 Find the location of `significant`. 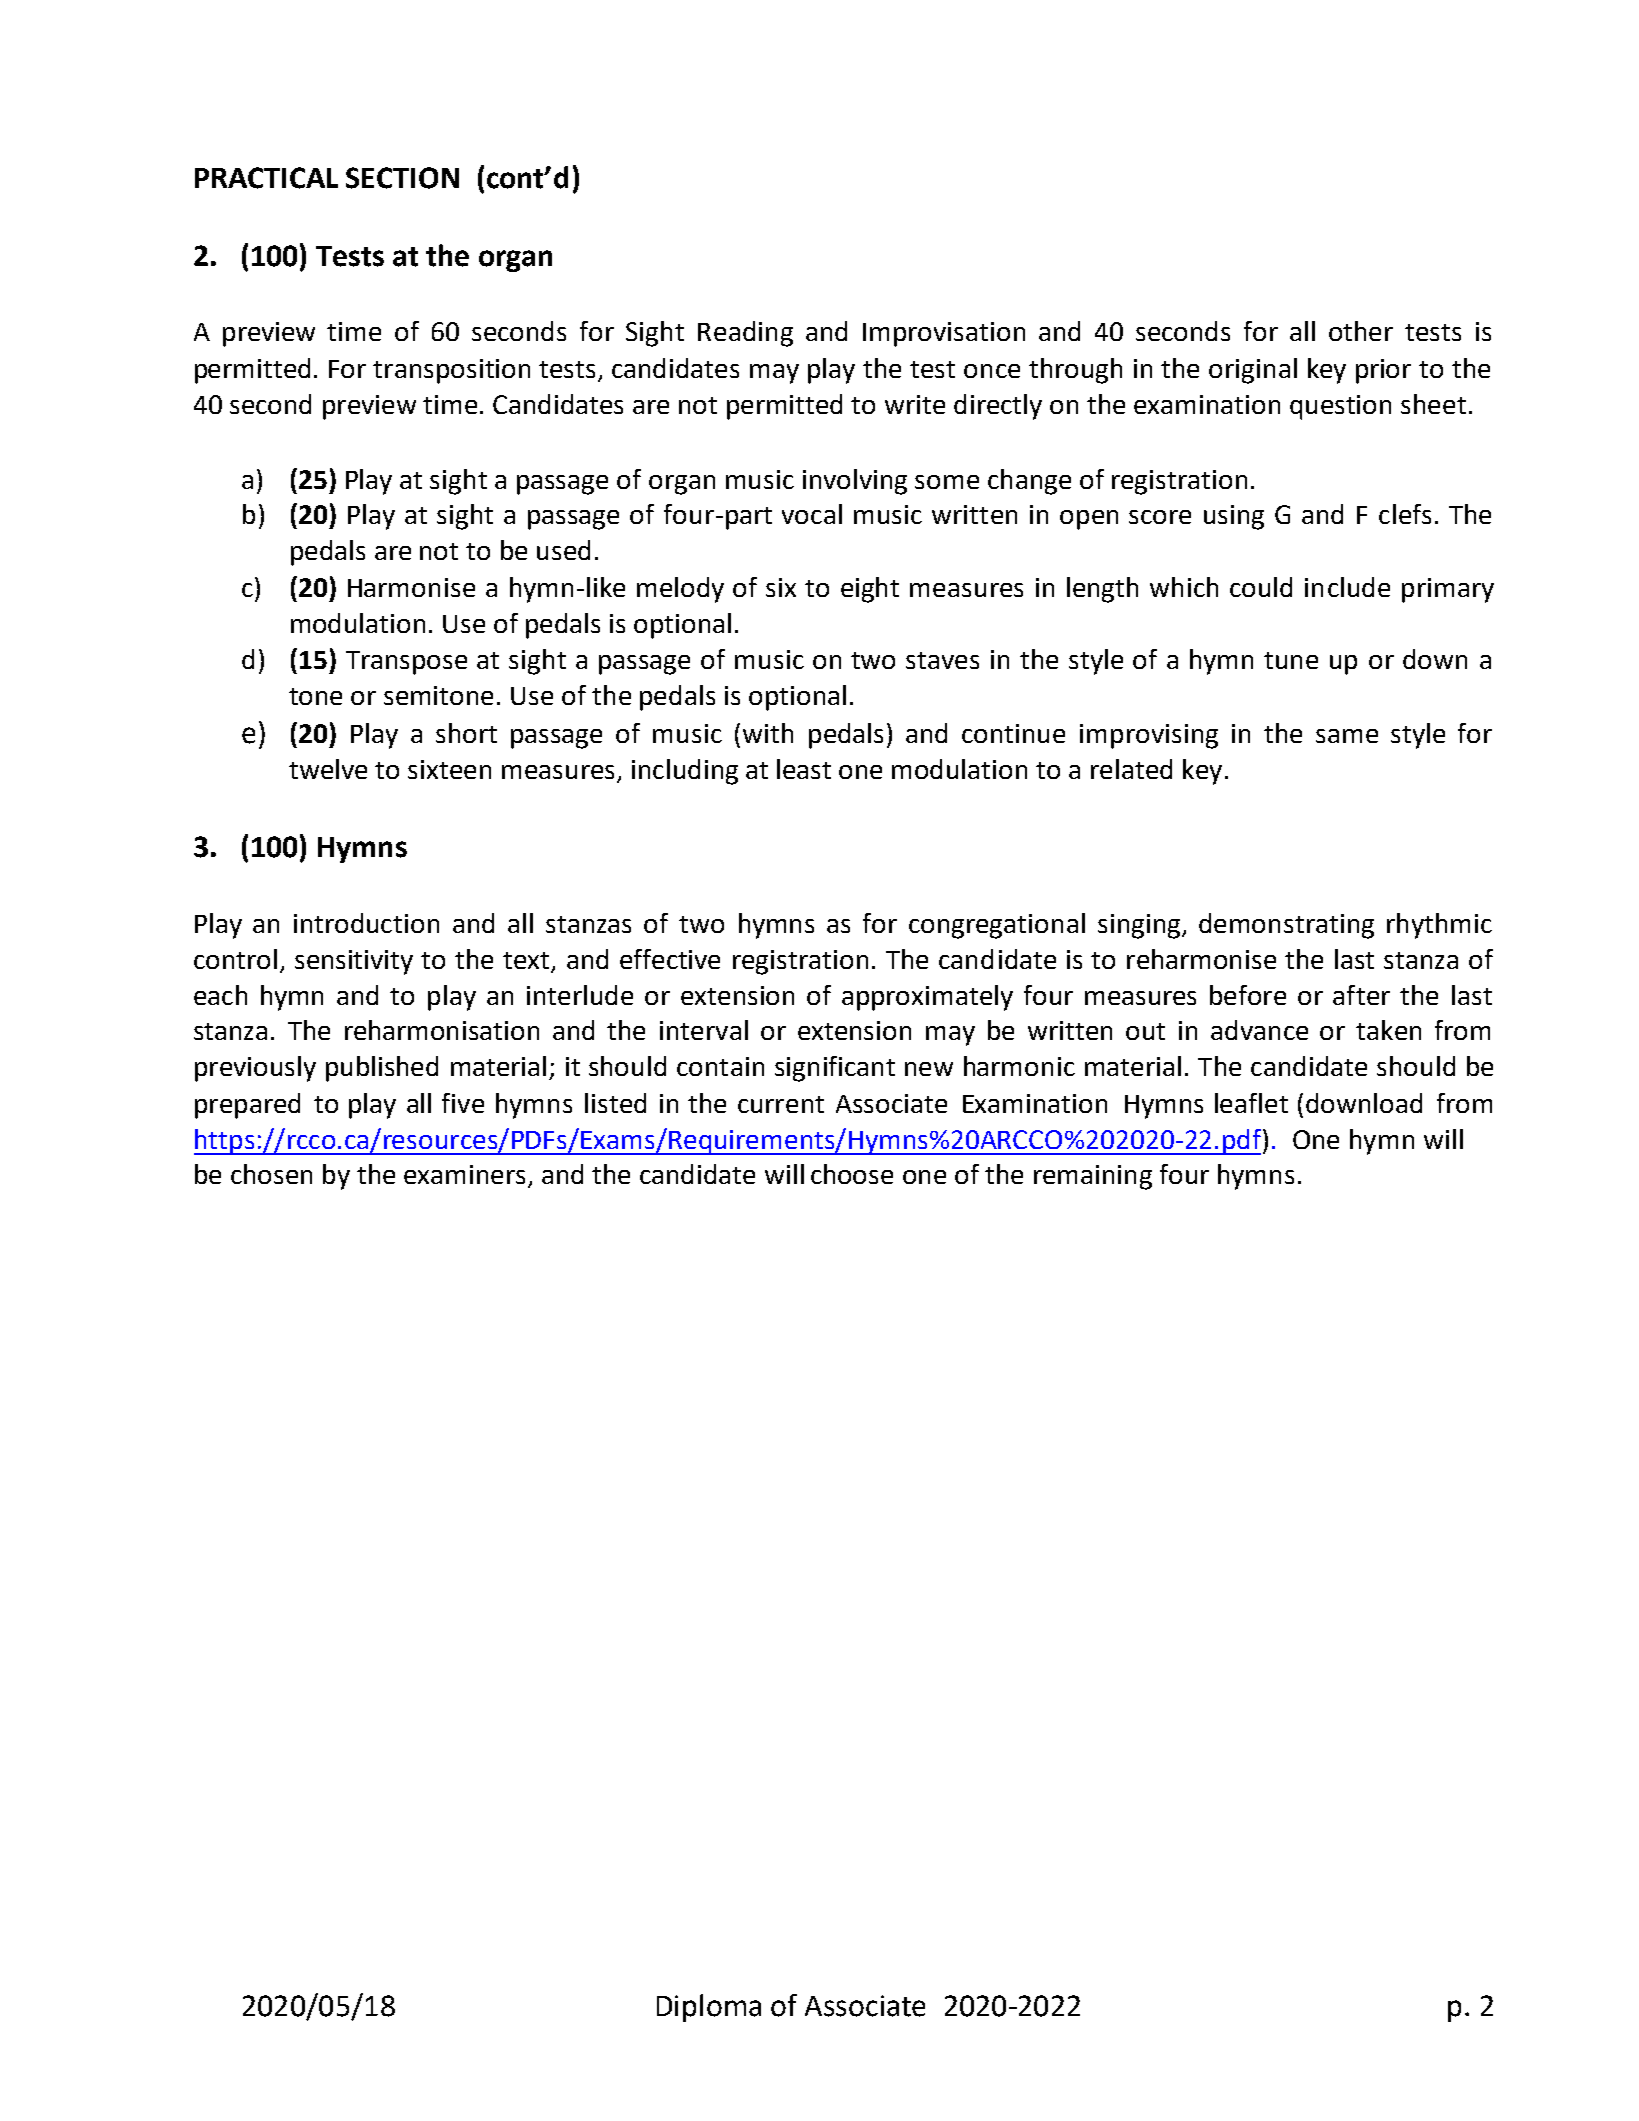

significant is located at coordinates (835, 1069).
